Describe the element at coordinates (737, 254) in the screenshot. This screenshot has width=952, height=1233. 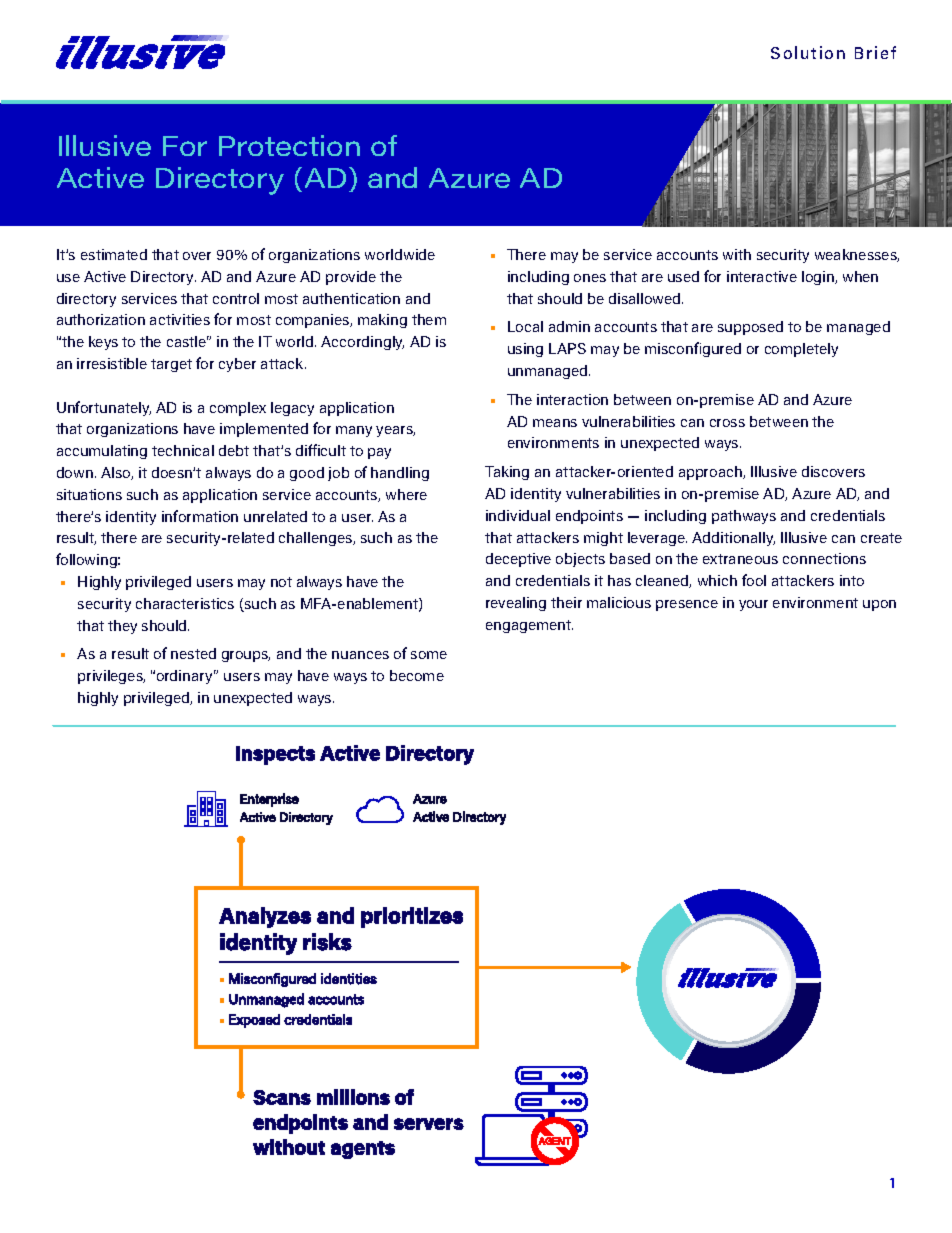
I see `with` at that location.
